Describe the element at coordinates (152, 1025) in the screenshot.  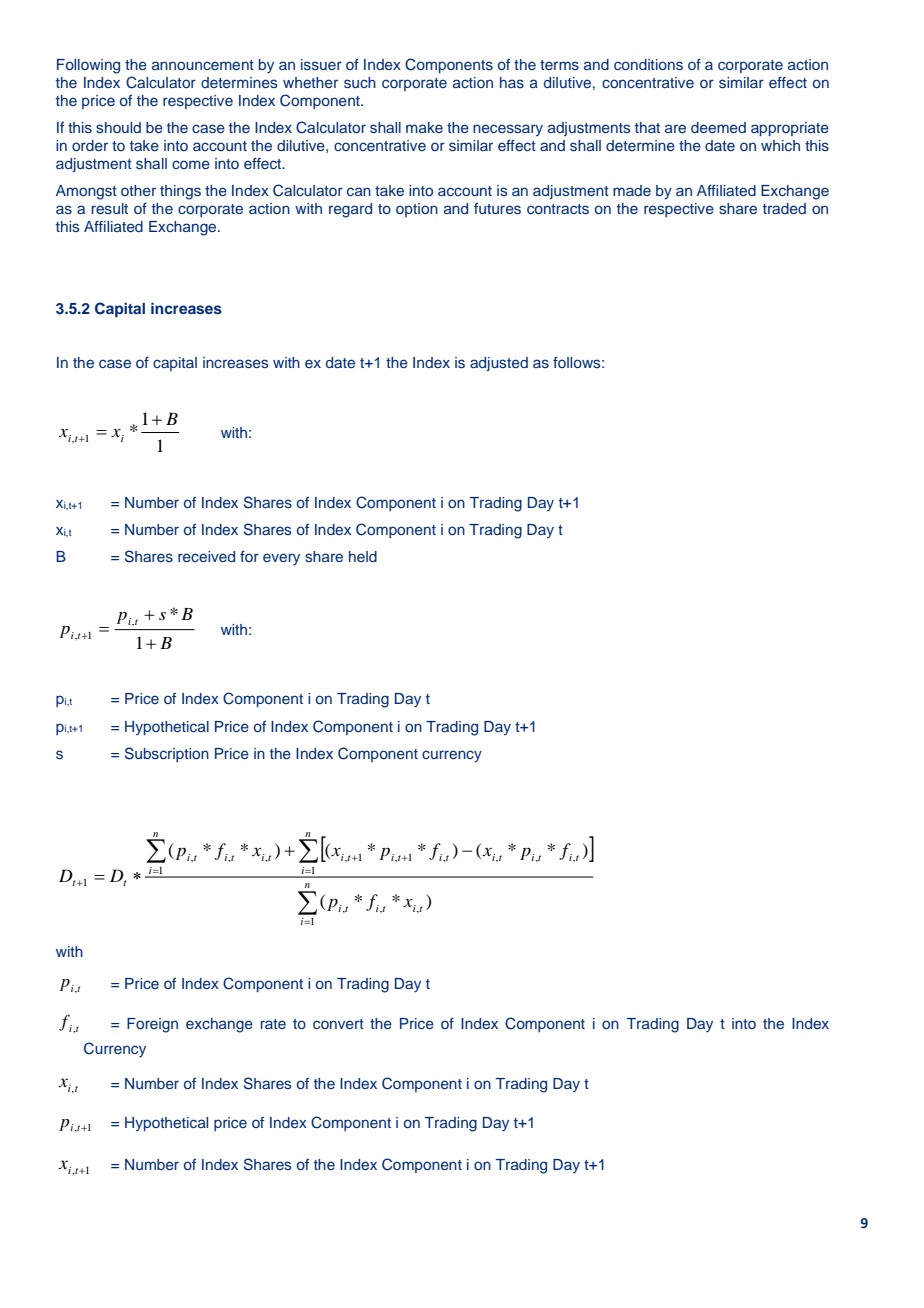
I see `Foreign` at that location.
